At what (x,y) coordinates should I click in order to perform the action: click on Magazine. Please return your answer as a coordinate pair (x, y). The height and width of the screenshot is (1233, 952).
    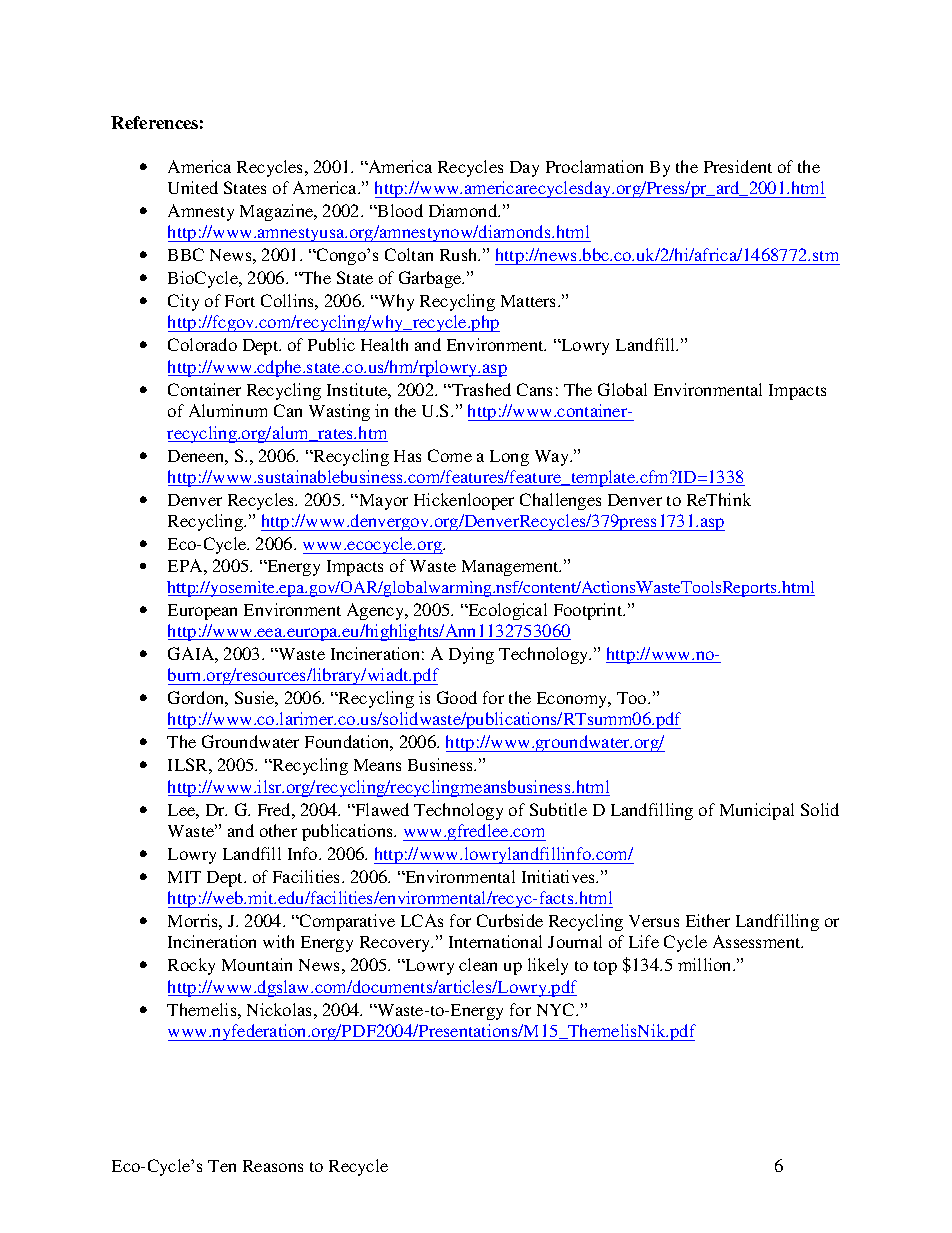
    Looking at the image, I should click on (278, 212).
